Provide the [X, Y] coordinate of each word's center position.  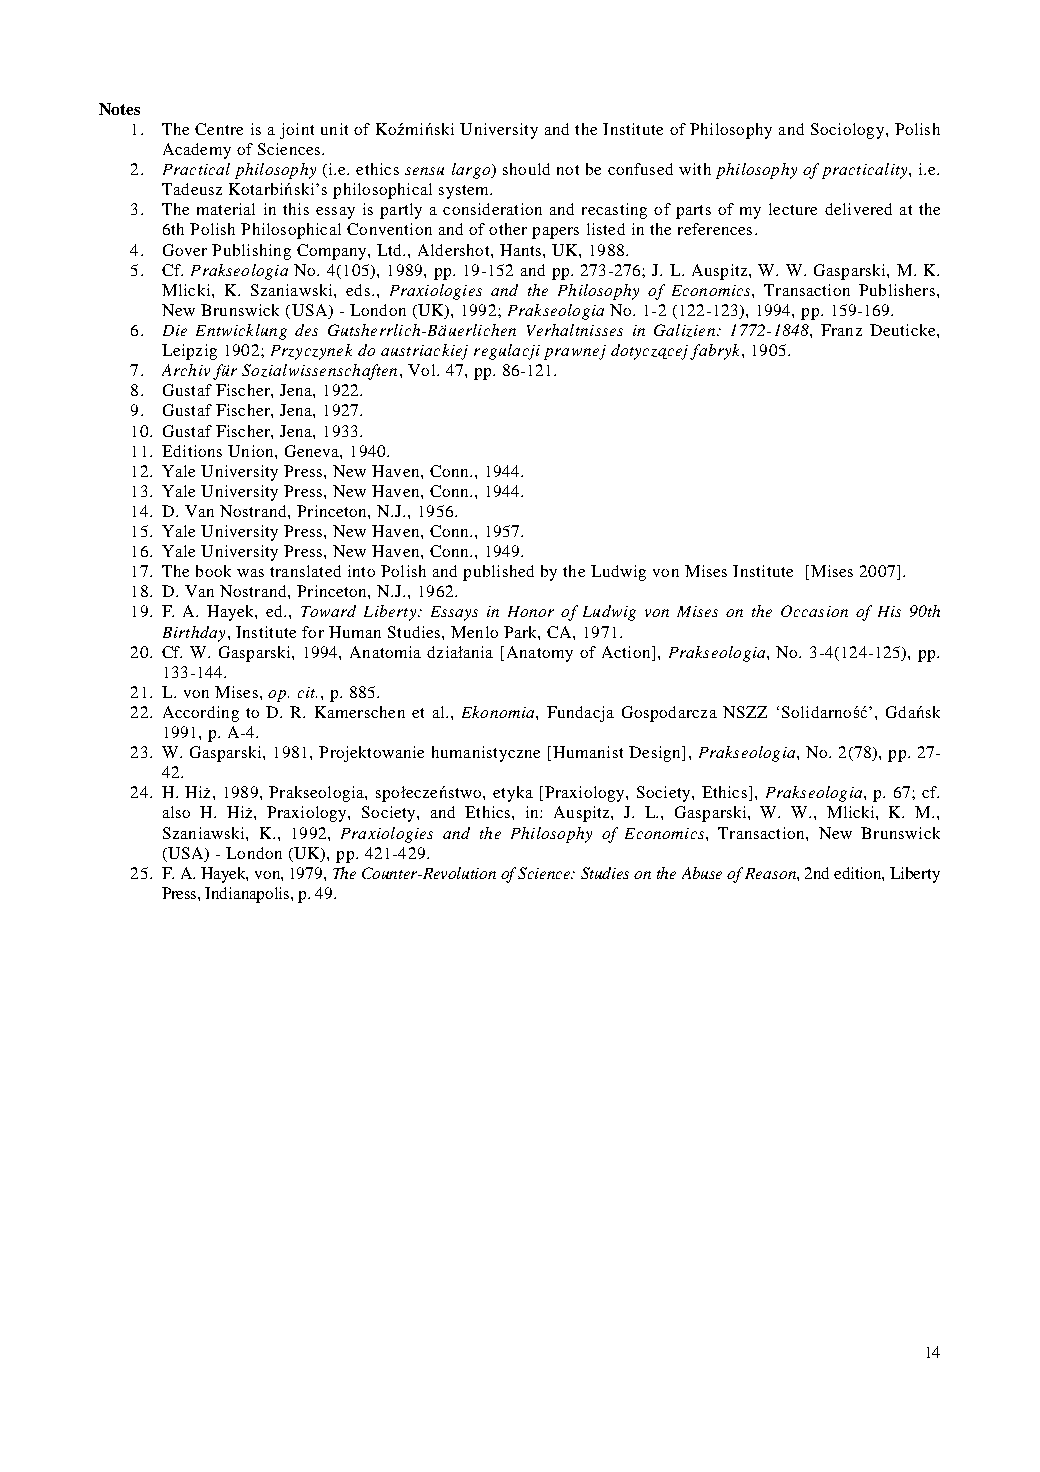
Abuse [702, 873]
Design [656, 754]
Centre [219, 129]
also [176, 812]
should [526, 169]
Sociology [847, 131]
